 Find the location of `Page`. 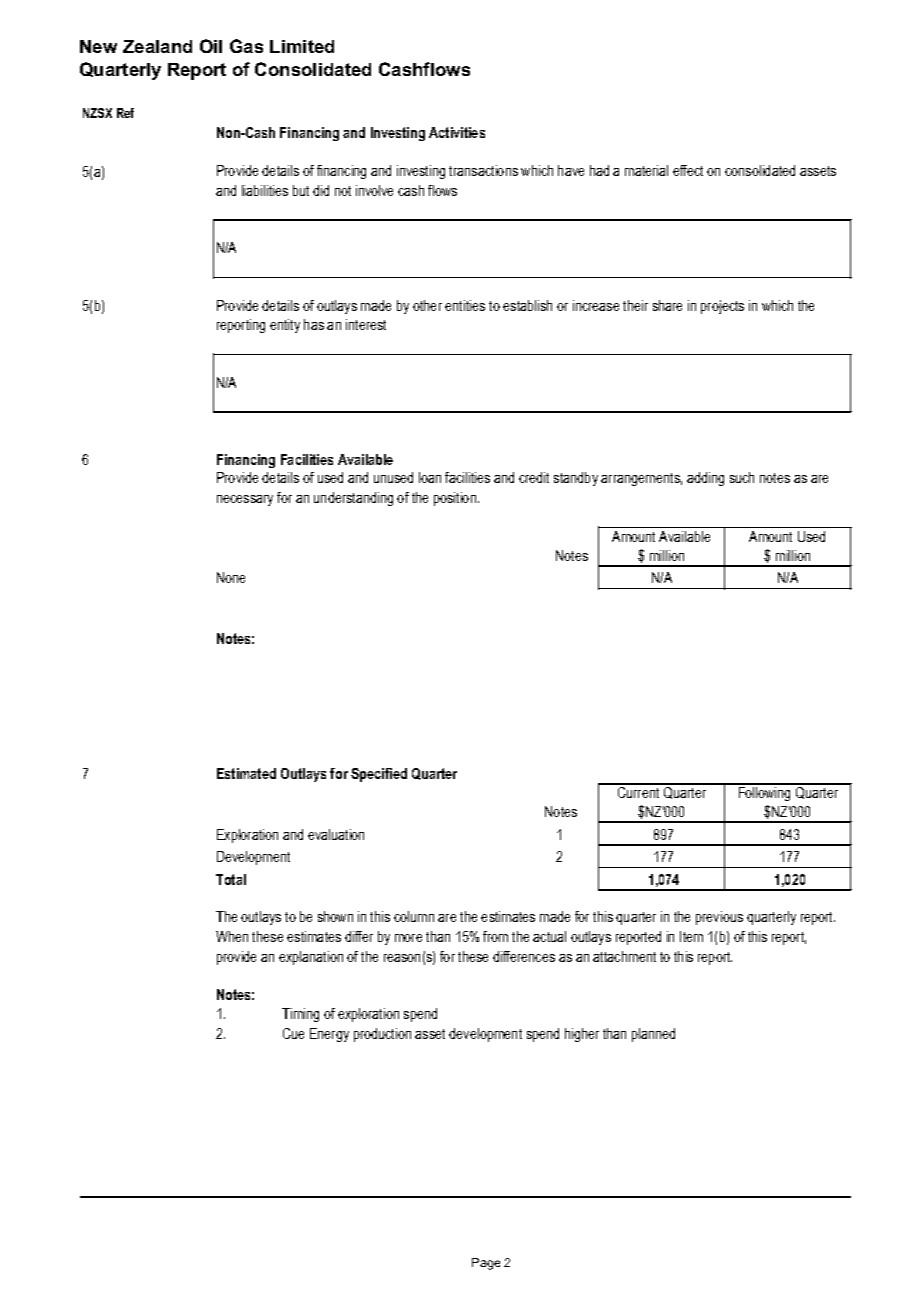

Page is located at coordinates (486, 1264).
